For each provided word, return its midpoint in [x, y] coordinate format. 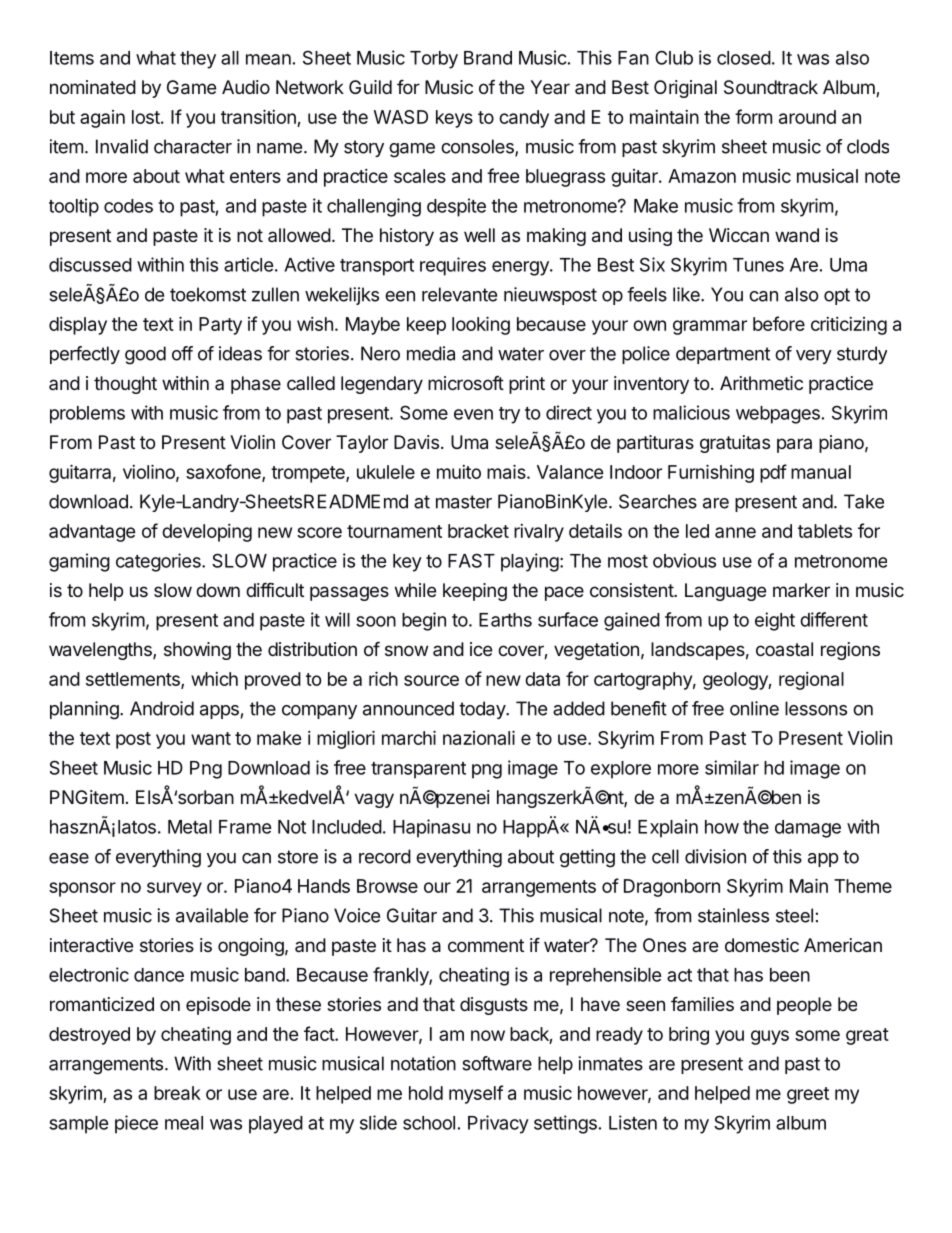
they [198, 60]
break [177, 1093]
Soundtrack [771, 87]
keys [454, 119]
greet [808, 1095]
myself [476, 1094]
